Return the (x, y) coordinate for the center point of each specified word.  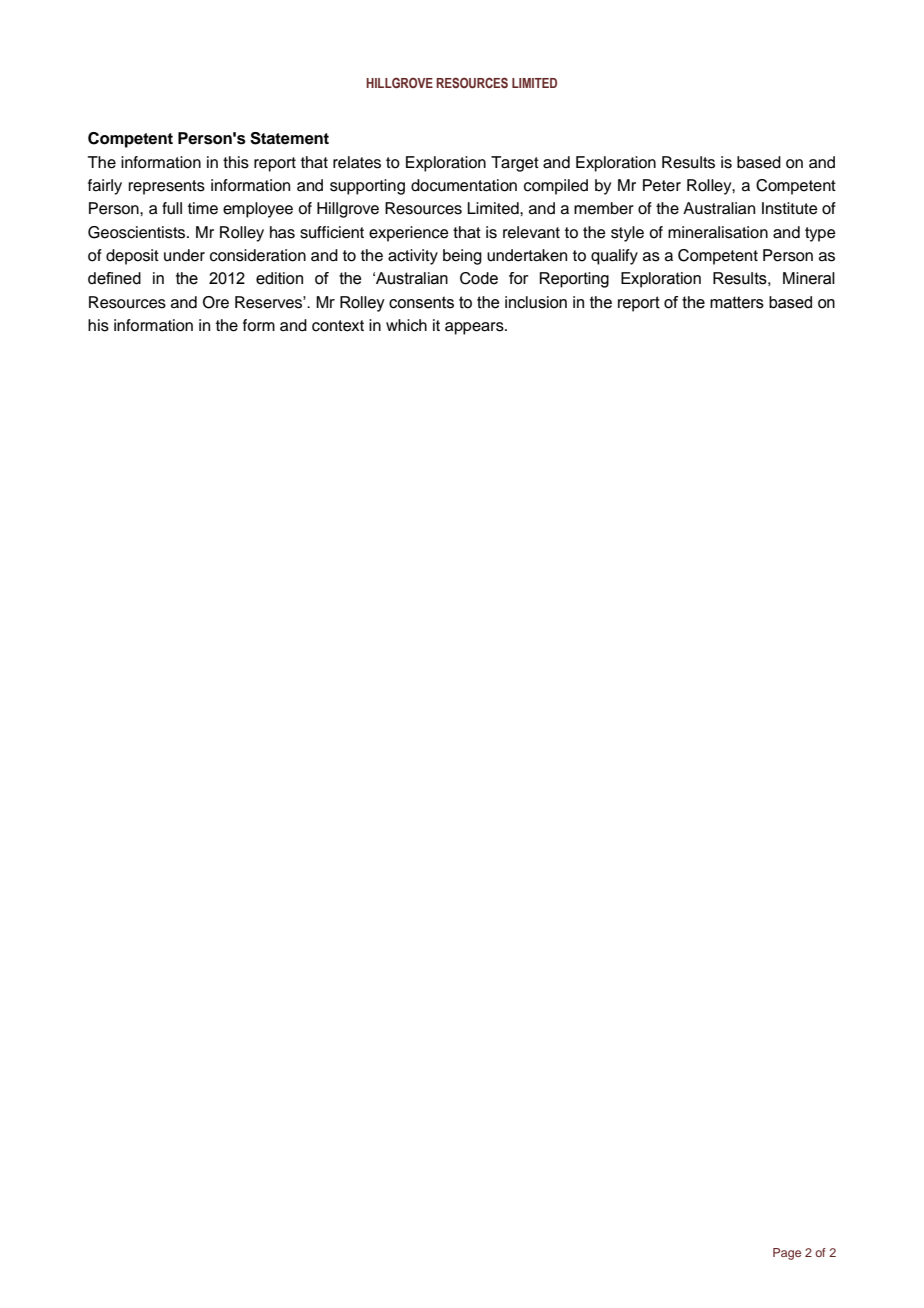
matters (737, 302)
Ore (216, 302)
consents (421, 302)
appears (475, 328)
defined (114, 278)
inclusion (536, 302)
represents (167, 187)
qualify (614, 257)
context (338, 326)
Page (787, 1254)
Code (479, 278)
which (406, 325)
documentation (464, 185)
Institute (790, 208)
